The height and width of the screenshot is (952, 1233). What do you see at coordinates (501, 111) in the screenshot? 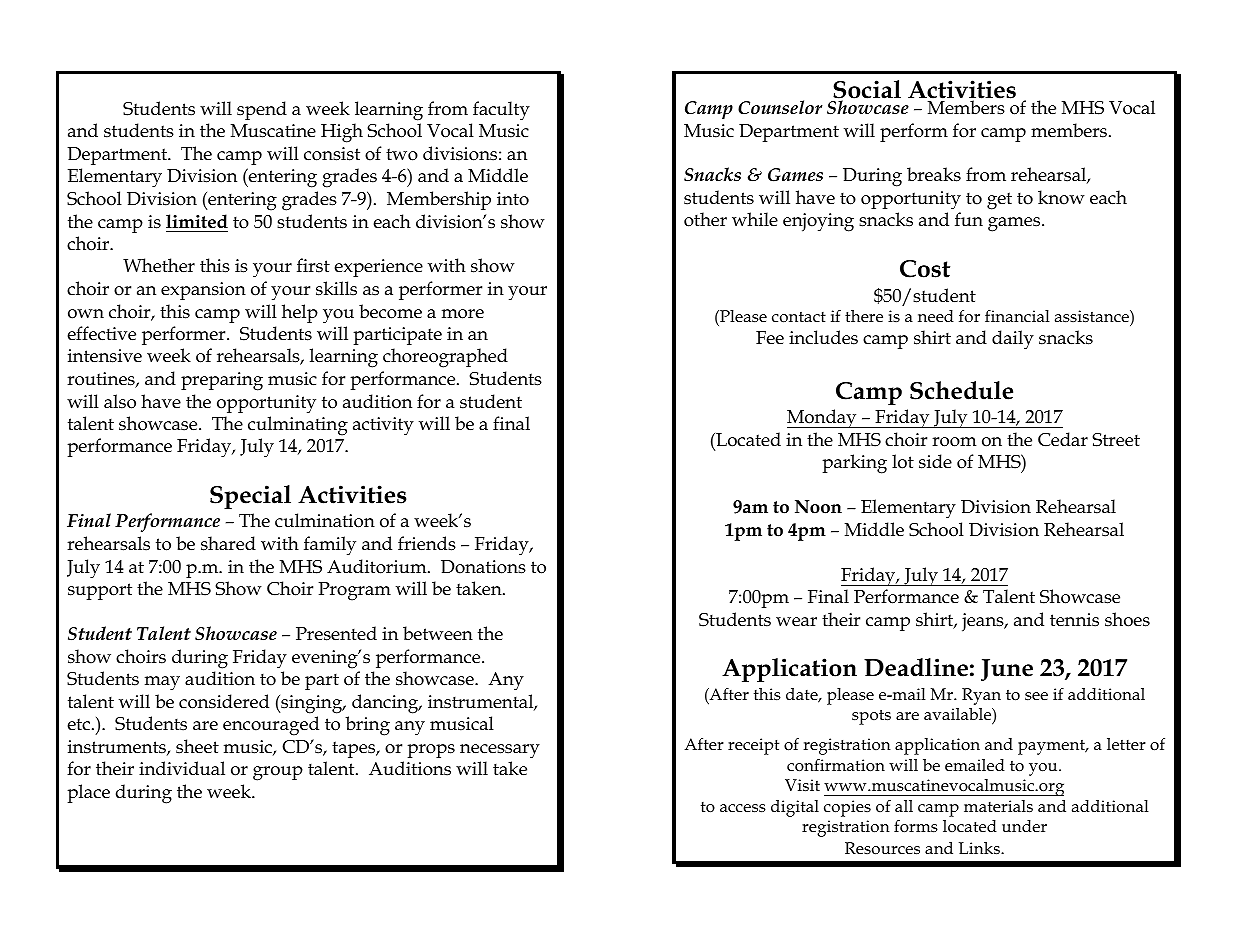
I see `faculty` at bounding box center [501, 111].
